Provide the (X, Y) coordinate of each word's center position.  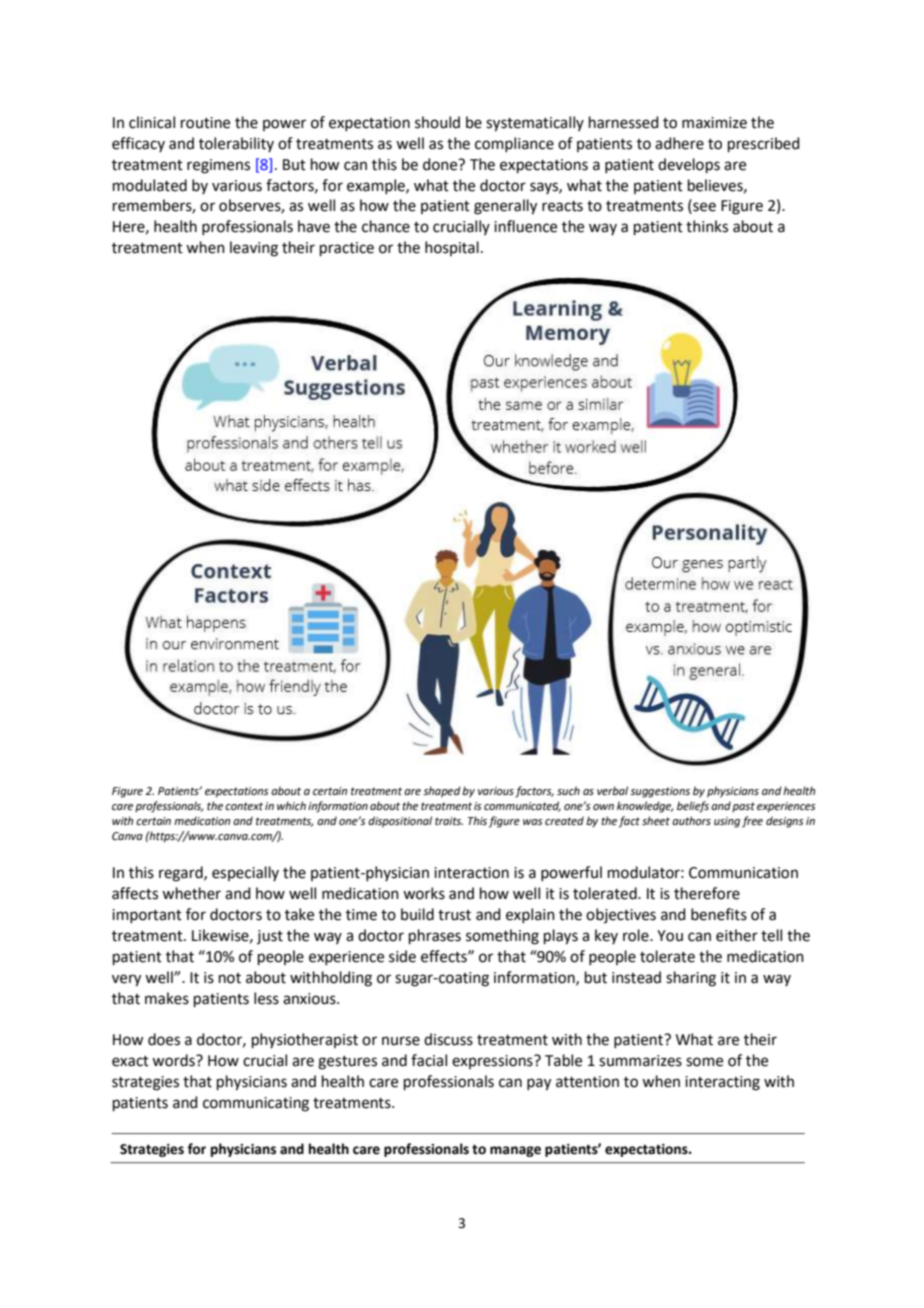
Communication (743, 873)
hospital (452, 248)
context (244, 806)
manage (515, 1151)
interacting (722, 1083)
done (441, 164)
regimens (218, 166)
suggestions (660, 792)
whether (191, 893)
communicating (256, 1104)
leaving (254, 249)
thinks (707, 226)
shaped (442, 792)
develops (689, 165)
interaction (471, 873)
